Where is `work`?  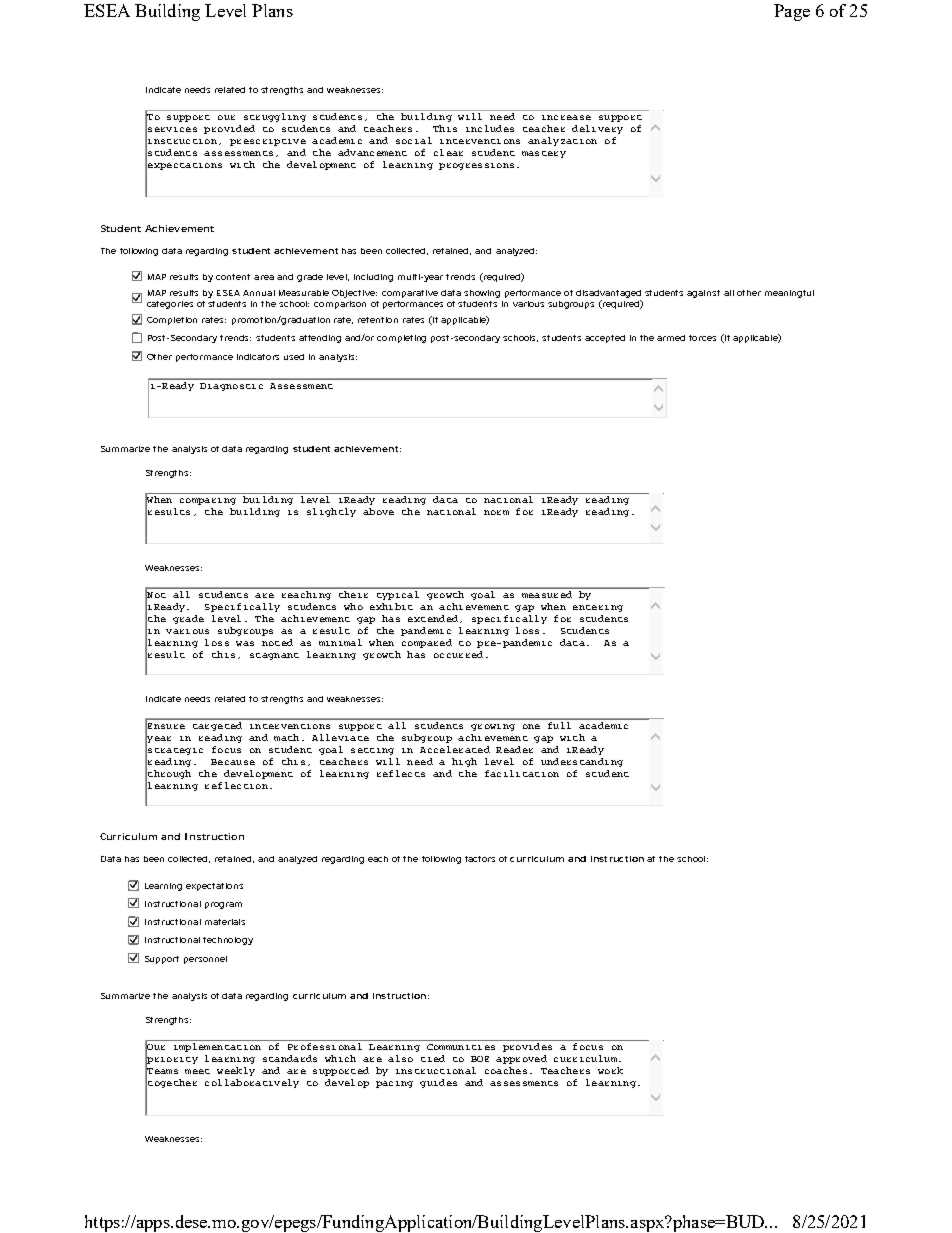
work is located at coordinates (610, 1070).
